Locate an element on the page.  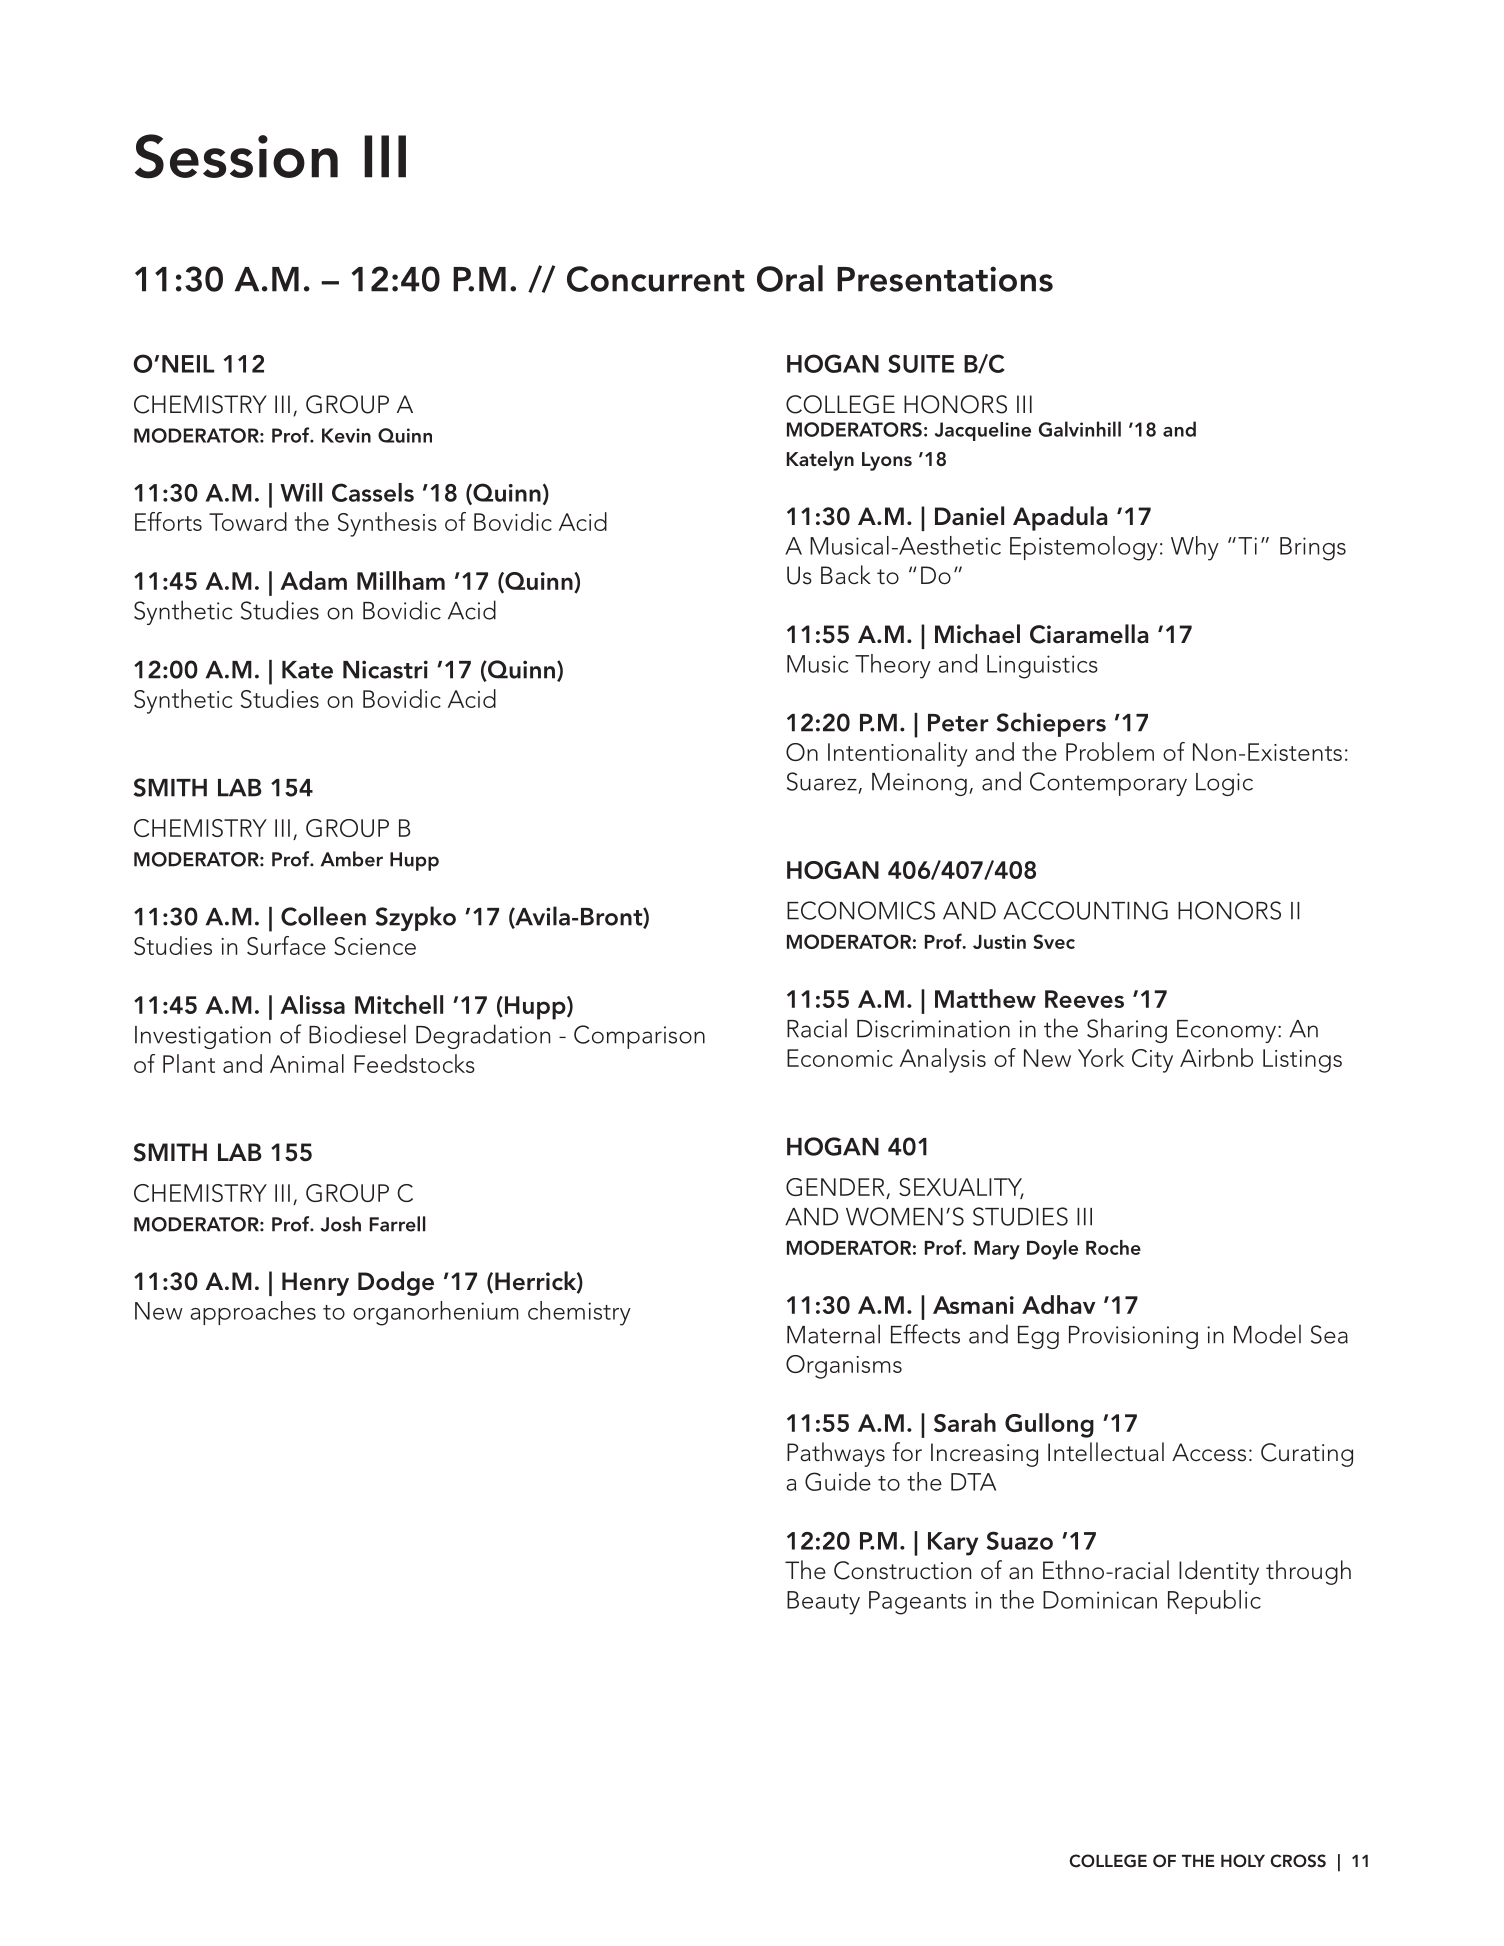
Beauty is located at coordinates (823, 1603).
